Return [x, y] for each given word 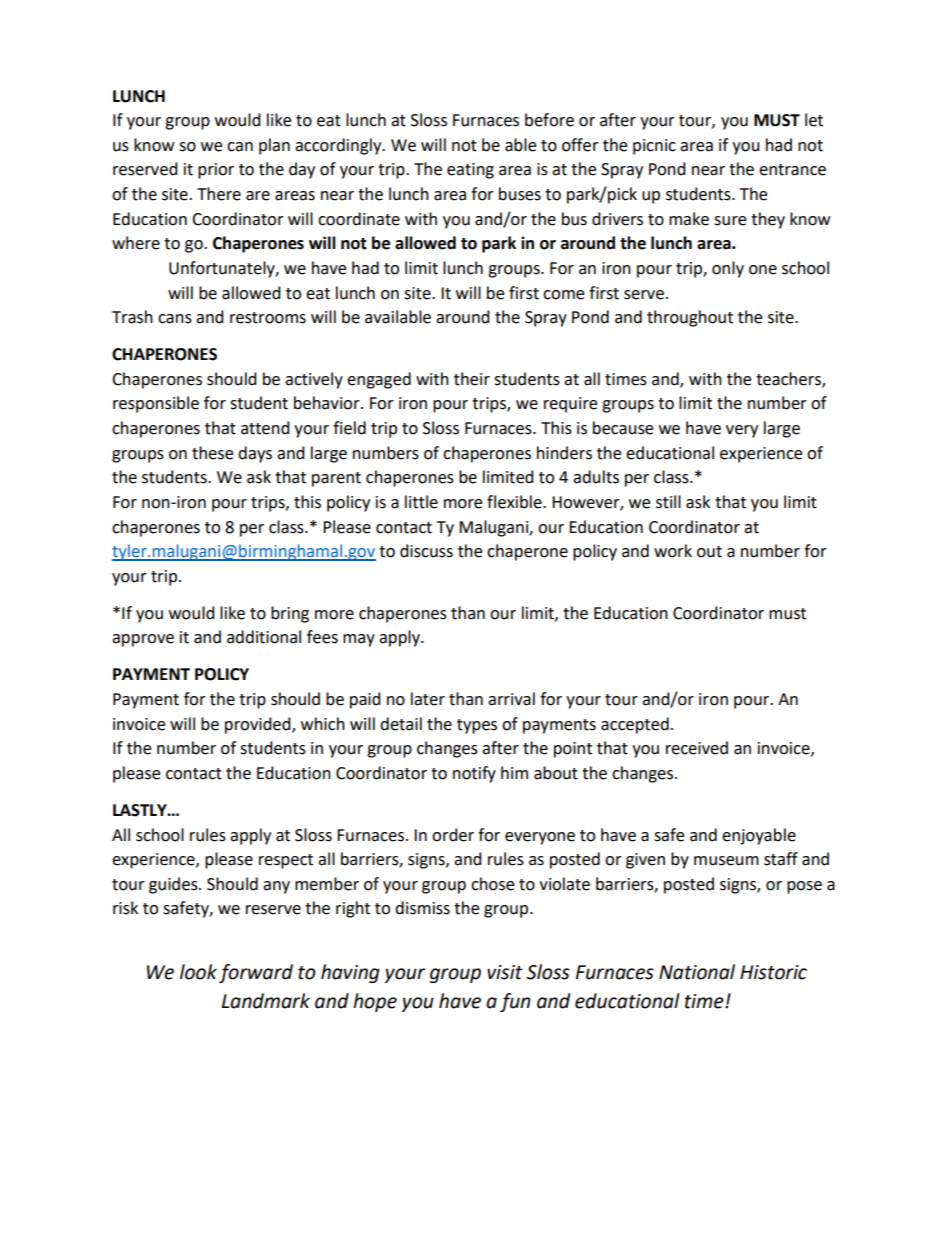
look [198, 972]
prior [216, 171]
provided [259, 725]
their [472, 379]
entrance [792, 170]
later [428, 699]
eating [470, 171]
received [697, 748]
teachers [789, 379]
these [212, 453]
